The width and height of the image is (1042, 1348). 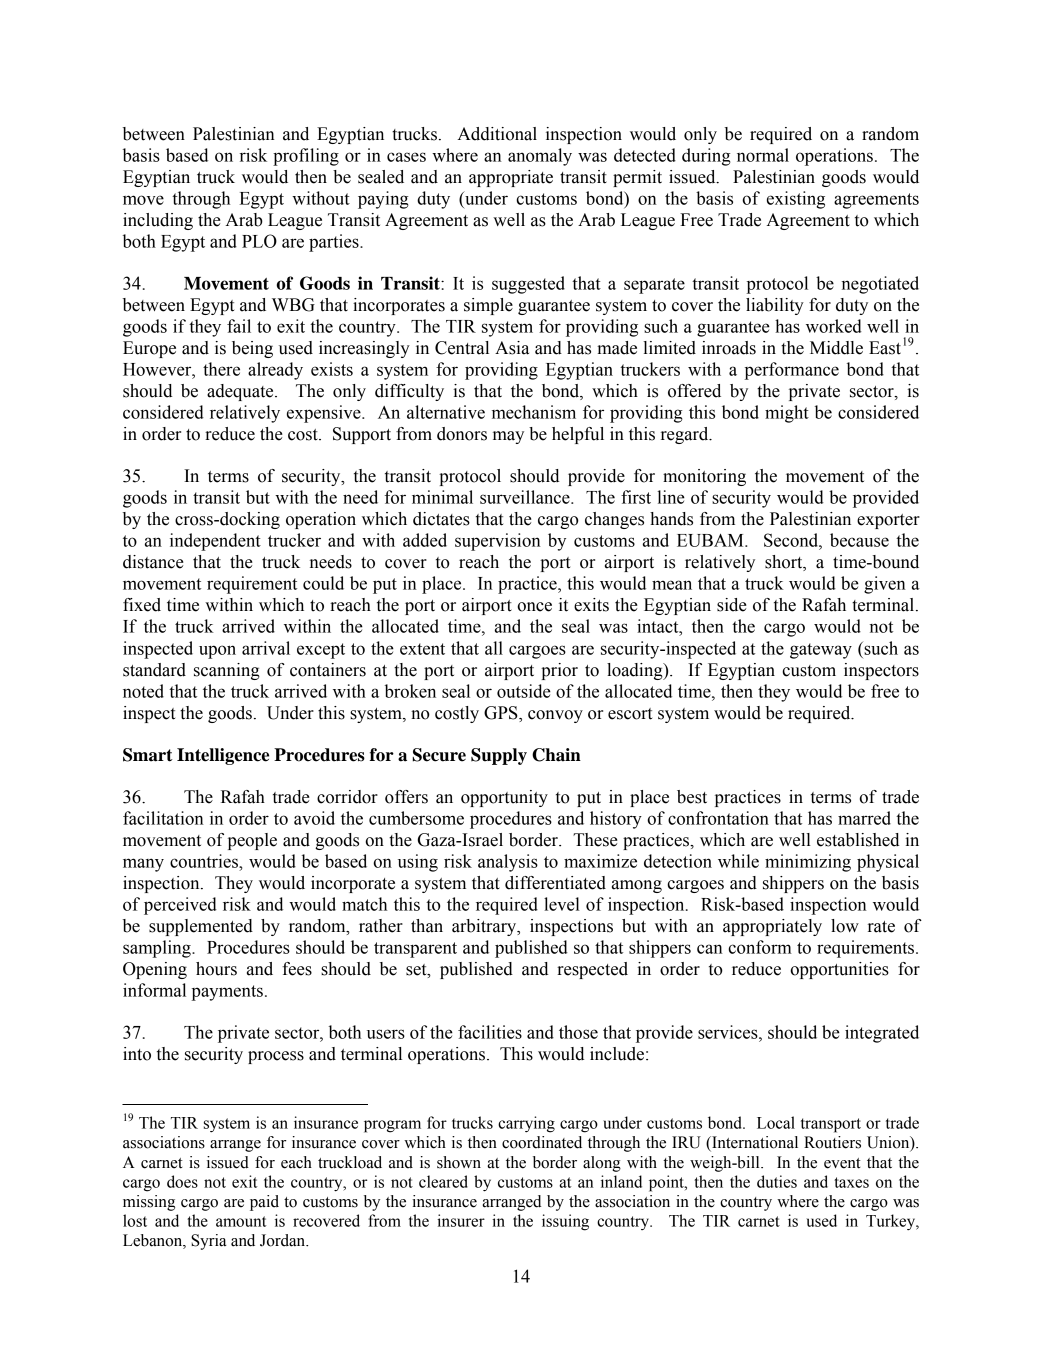 I want to click on normal, so click(x=763, y=155).
